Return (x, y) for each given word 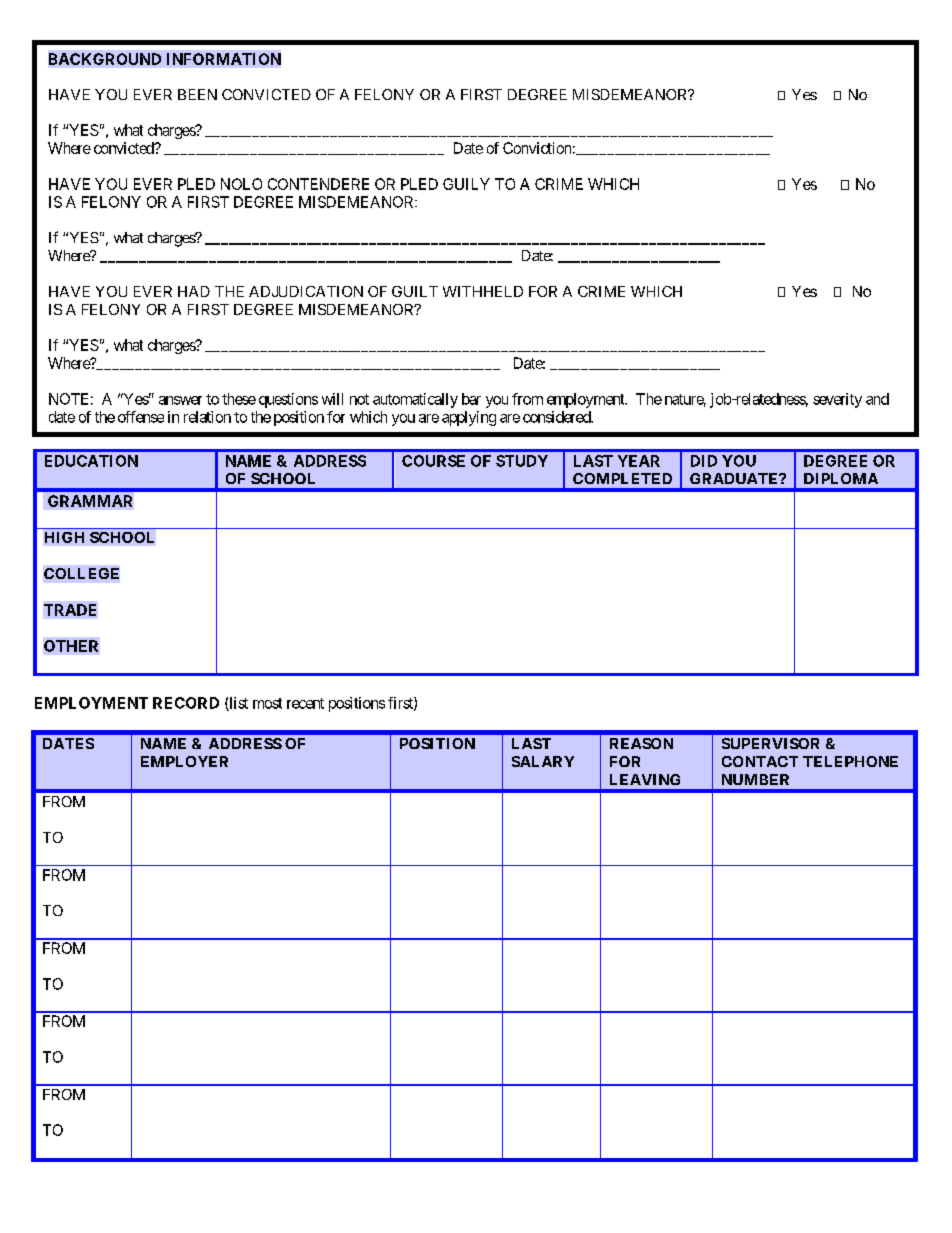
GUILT (415, 291)
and (877, 399)
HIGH (64, 537)
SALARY (543, 761)
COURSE (433, 461)
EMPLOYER (184, 761)
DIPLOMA (841, 478)
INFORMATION (224, 59)
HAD (194, 291)
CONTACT (760, 761)
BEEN (197, 94)
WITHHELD (483, 291)
